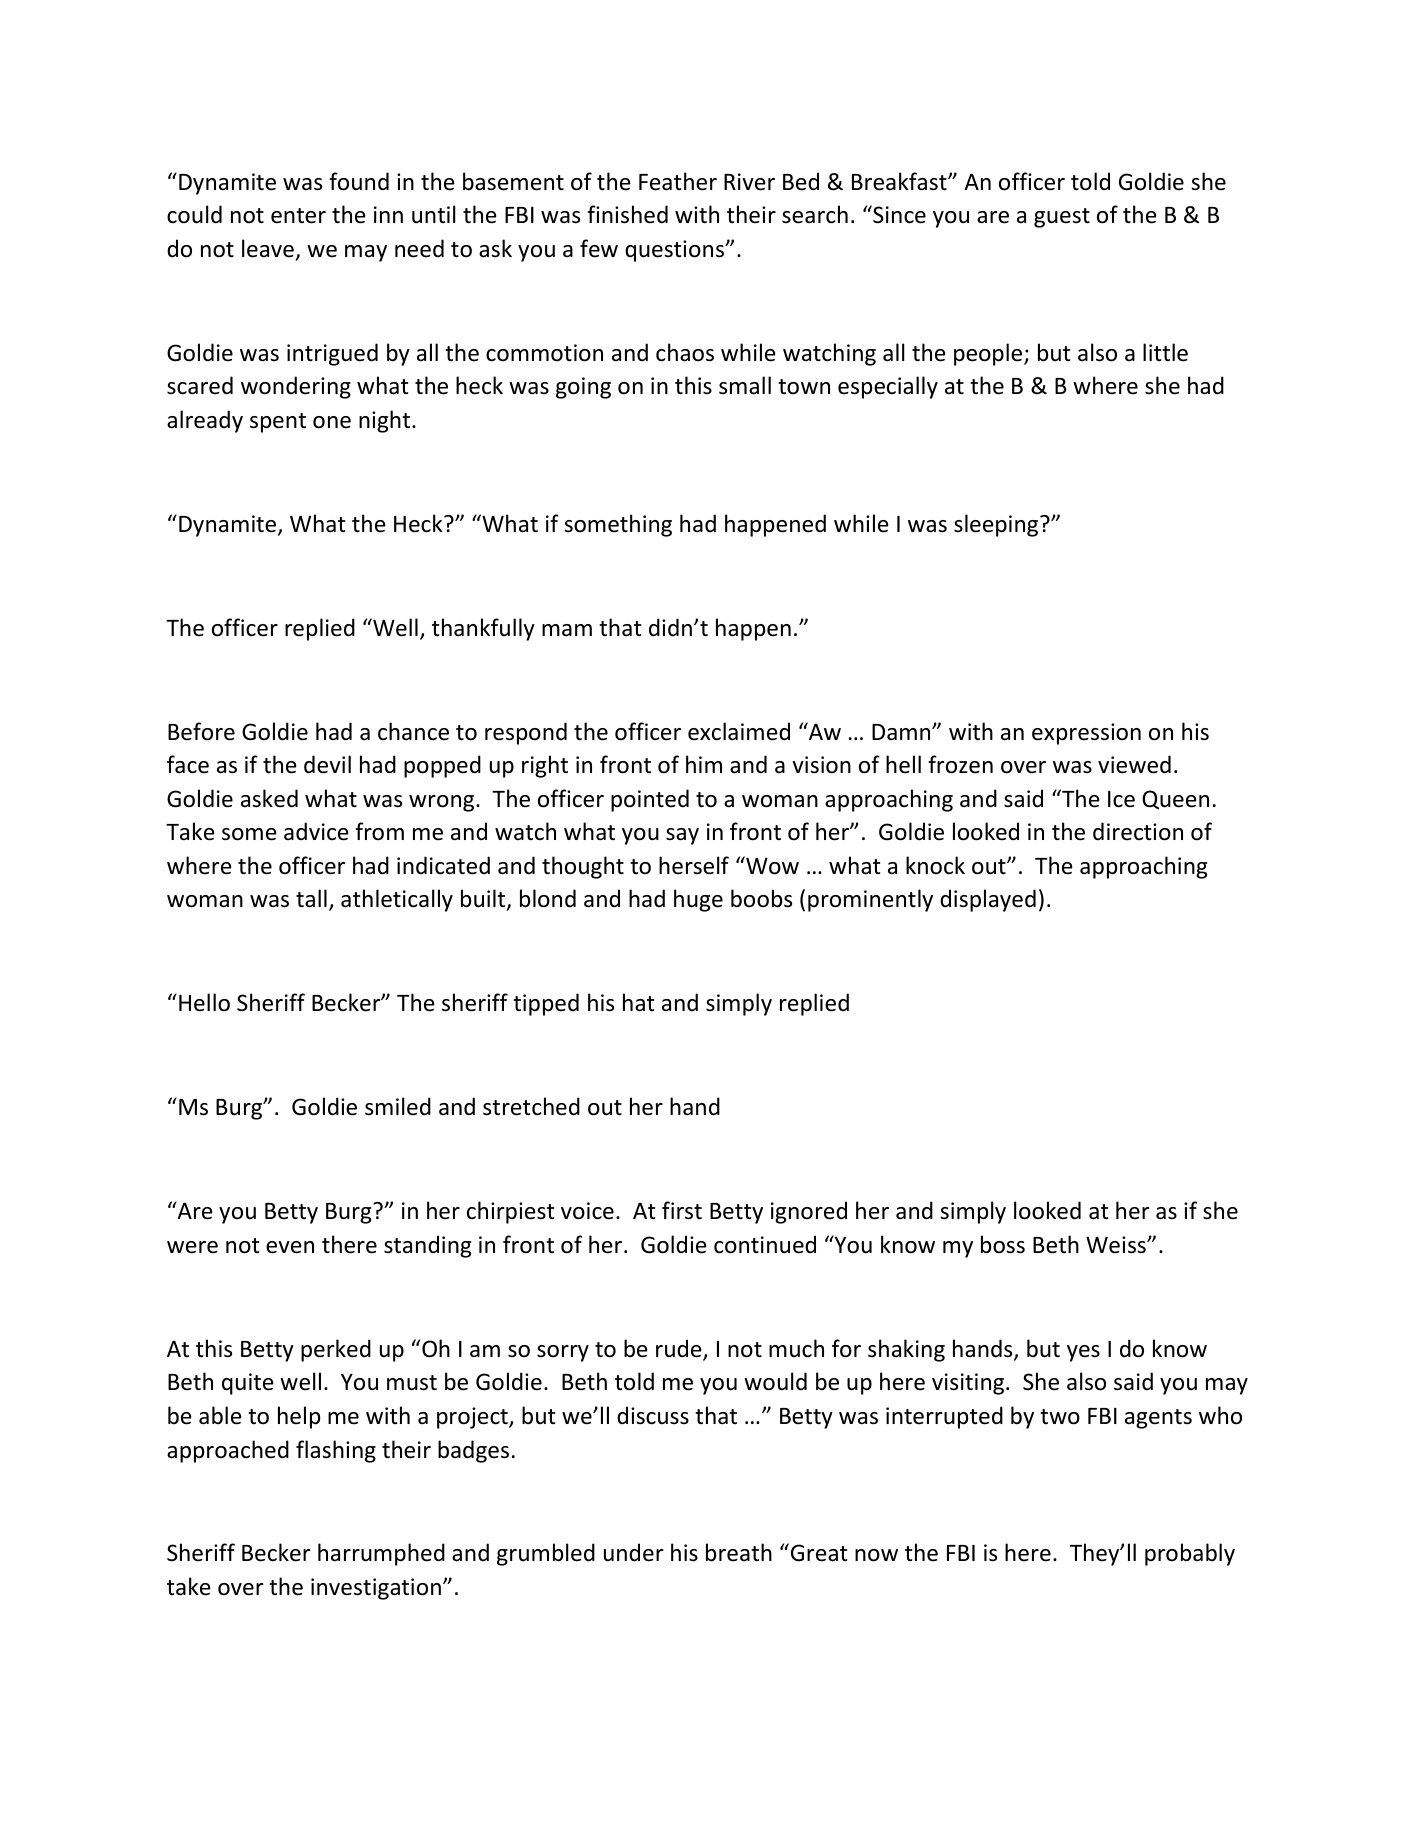 Image resolution: width=1415 pixels, height=1831 pixels. What do you see at coordinates (336, 1451) in the image?
I see `flashing` at bounding box center [336, 1451].
